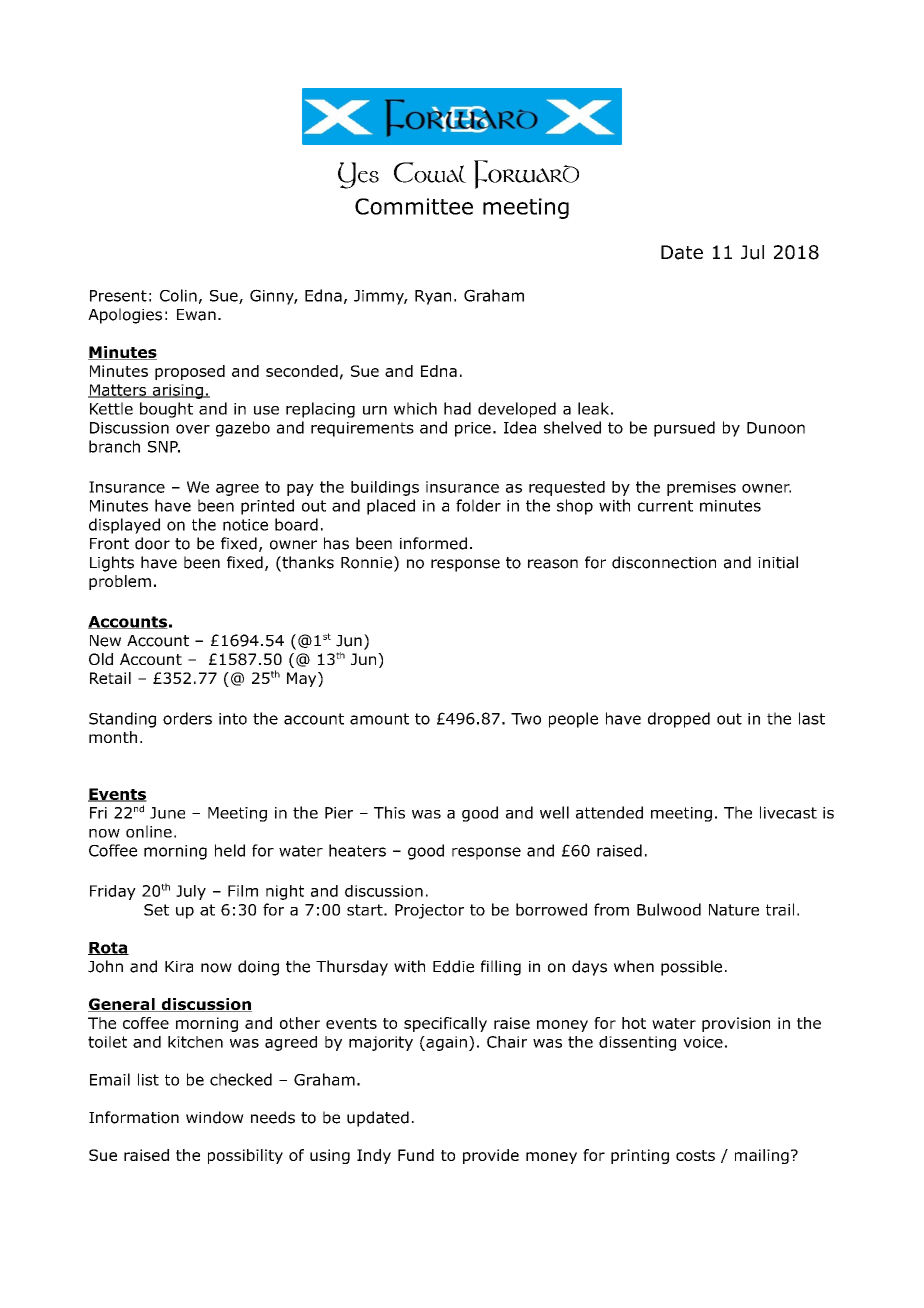 The image size is (924, 1308). What do you see at coordinates (491, 1156) in the page?
I see `provide` at bounding box center [491, 1156].
